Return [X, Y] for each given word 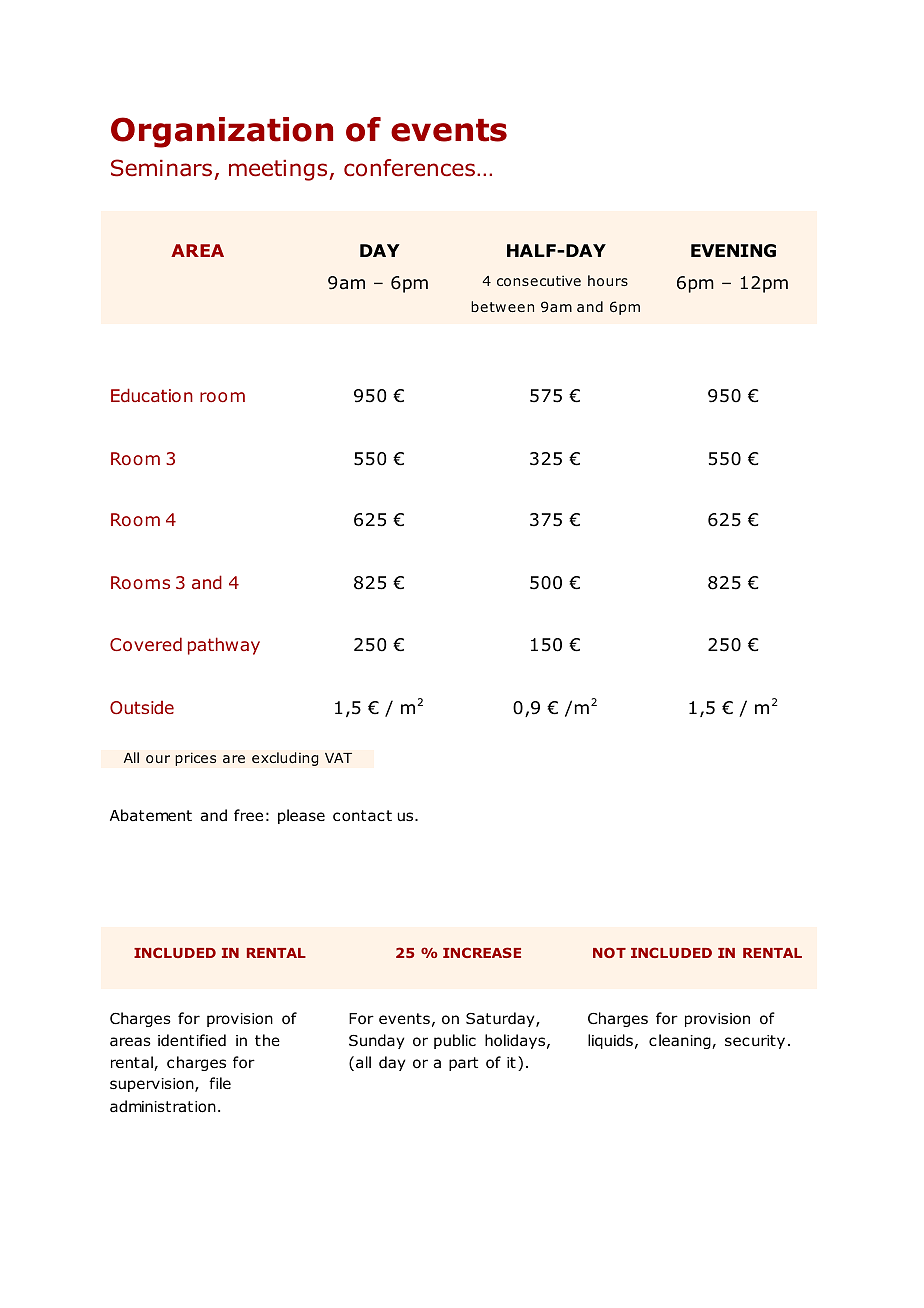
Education [152, 395]
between [502, 306]
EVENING [733, 251]
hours [608, 280]
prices [195, 759]
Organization [222, 132]
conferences [409, 168]
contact [362, 816]
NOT [609, 952]
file [220, 1083]
